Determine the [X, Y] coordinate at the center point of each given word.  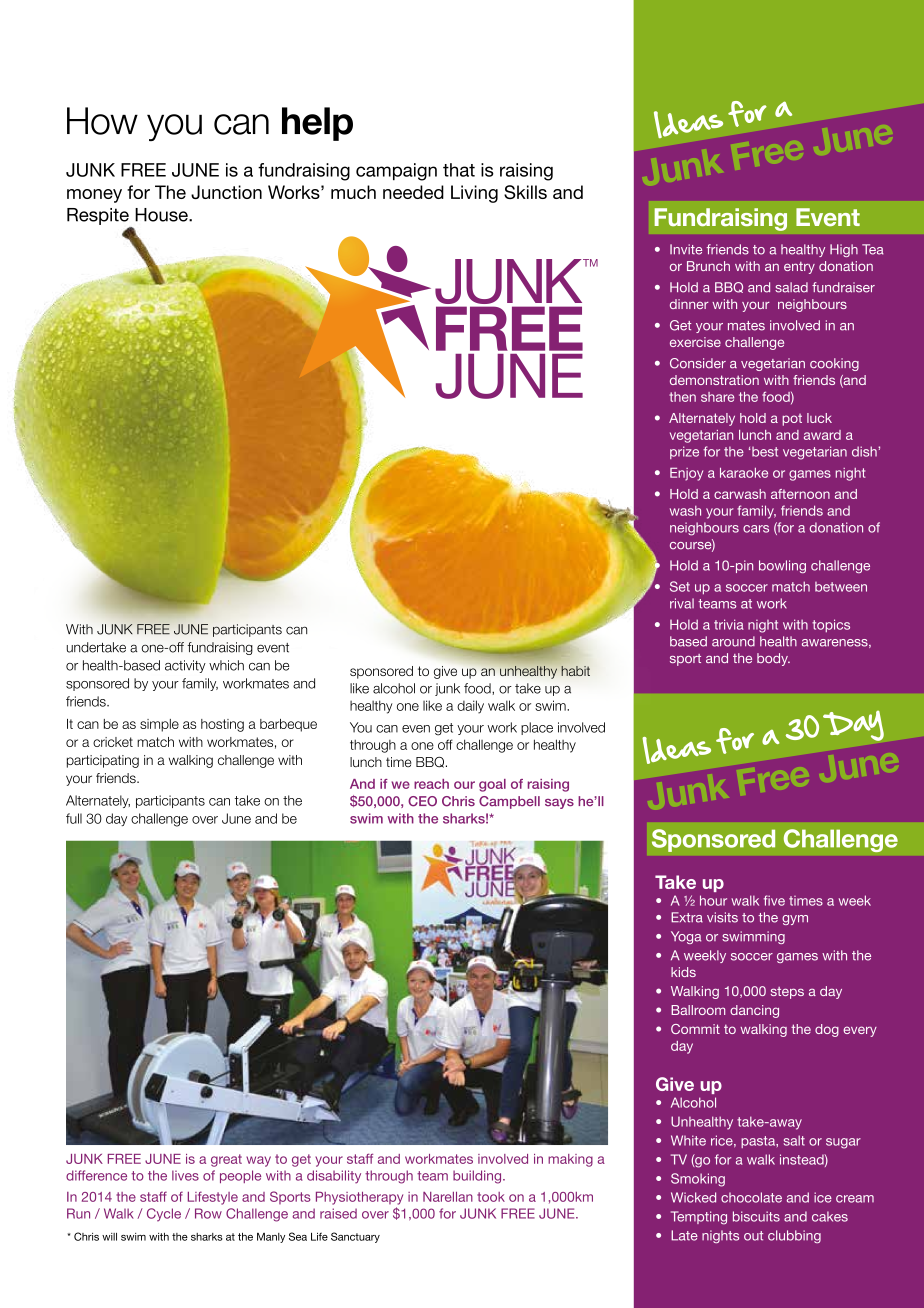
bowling [782, 566]
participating [103, 761]
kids [683, 972]
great [226, 1160]
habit [575, 671]
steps [787, 993]
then [682, 397]
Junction [226, 192]
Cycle [164, 1215]
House [162, 215]
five [774, 900]
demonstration [714, 380]
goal [492, 785]
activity [185, 666]
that [459, 170]
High [844, 250]
